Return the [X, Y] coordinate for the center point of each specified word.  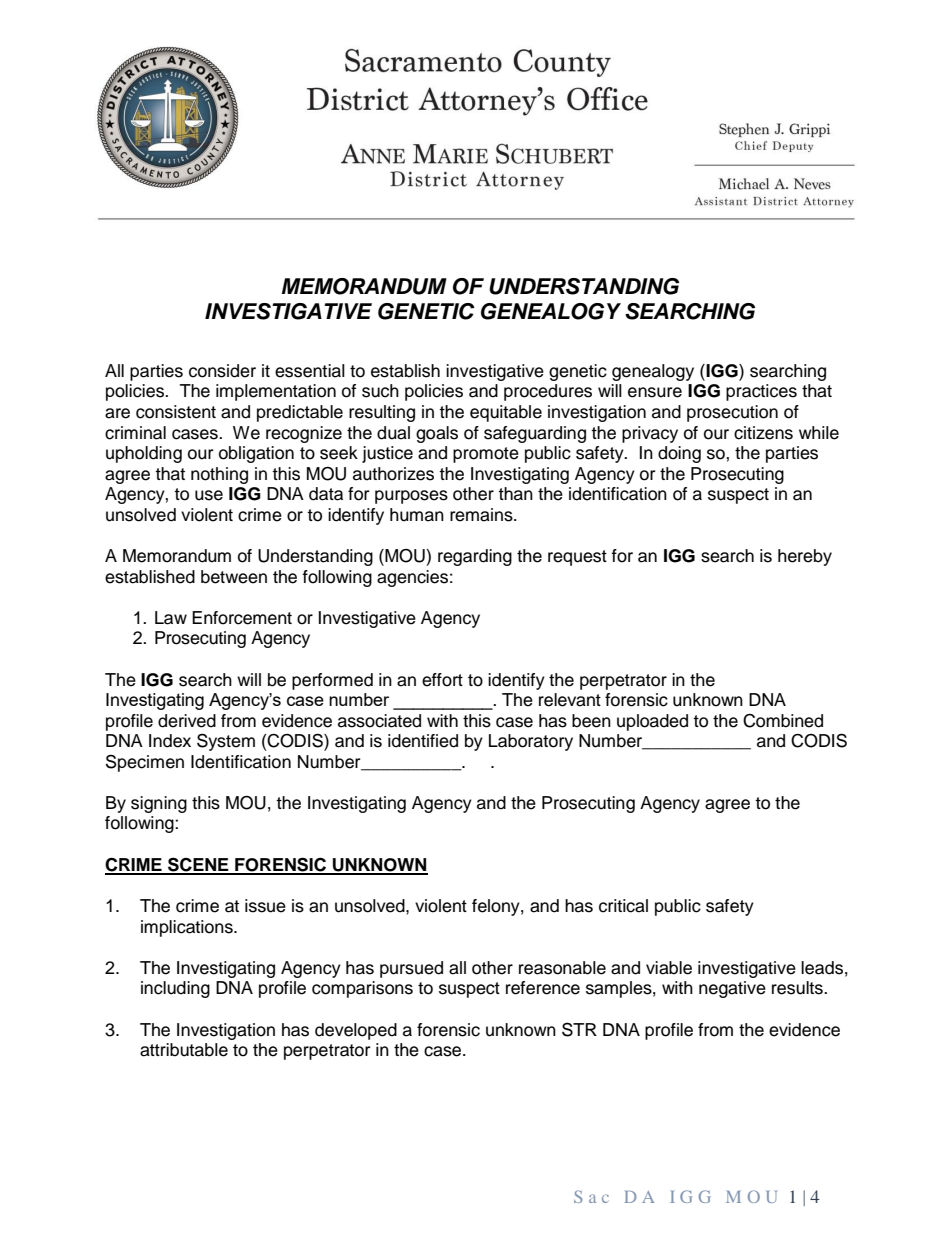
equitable [506, 413]
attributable [184, 1050]
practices [761, 392]
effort [442, 680]
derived [187, 721]
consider [222, 371]
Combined [783, 721]
